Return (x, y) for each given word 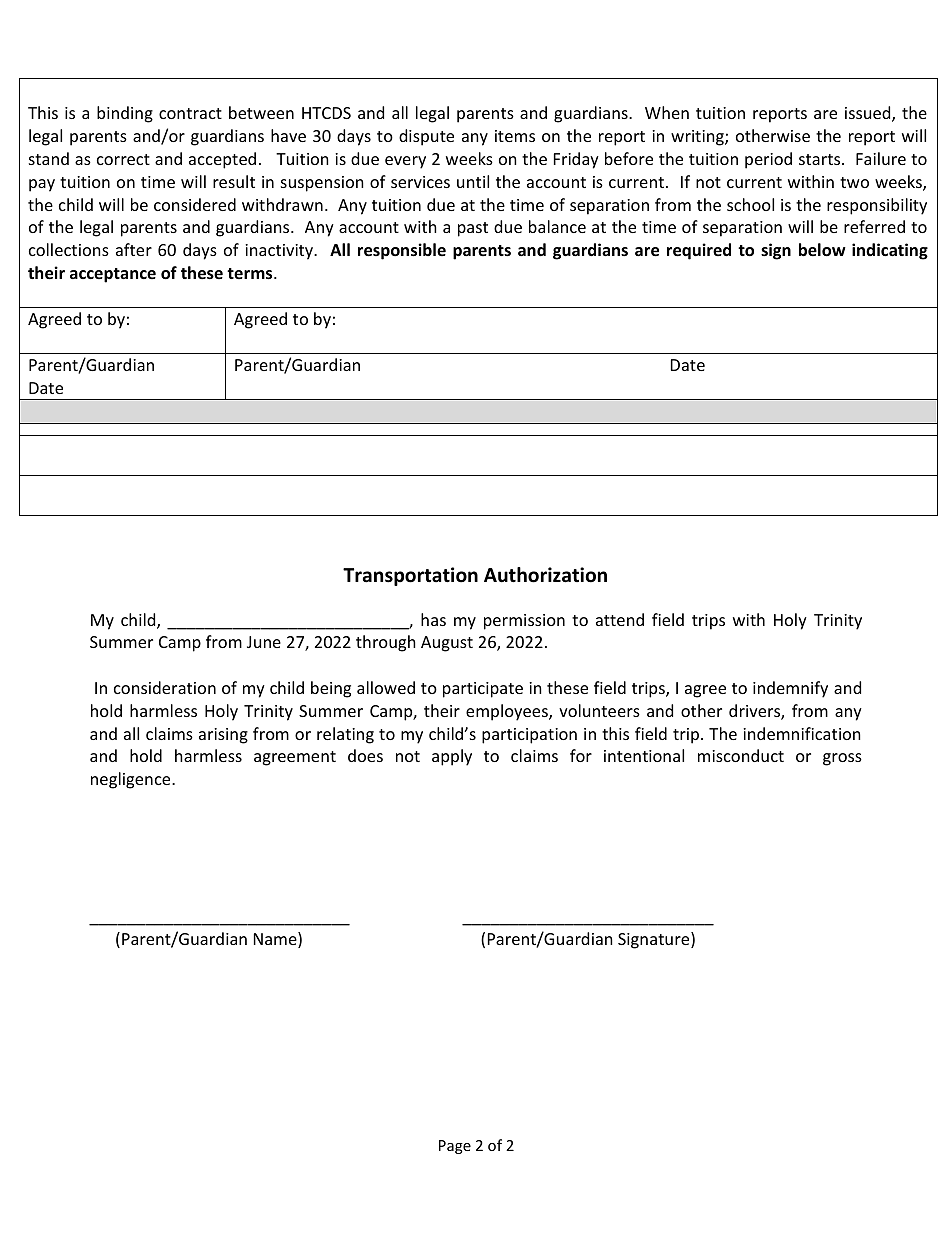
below (822, 250)
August (447, 644)
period (768, 160)
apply (452, 757)
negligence (132, 780)
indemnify (790, 689)
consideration (165, 687)
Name (276, 940)
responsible (402, 251)
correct (123, 159)
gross (842, 759)
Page (455, 1147)
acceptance (113, 275)
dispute (426, 137)
